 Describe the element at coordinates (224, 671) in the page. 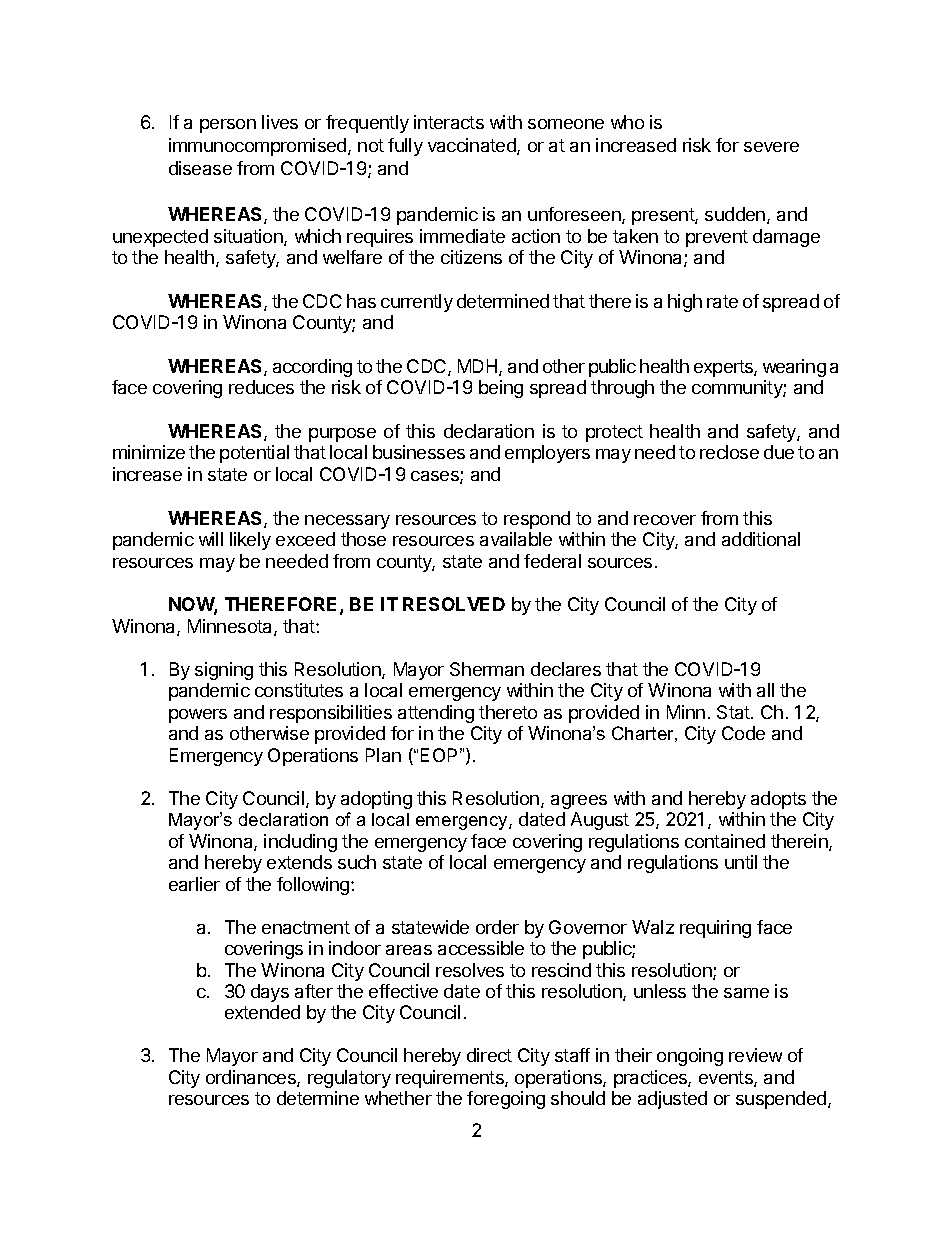

I see `signing` at that location.
